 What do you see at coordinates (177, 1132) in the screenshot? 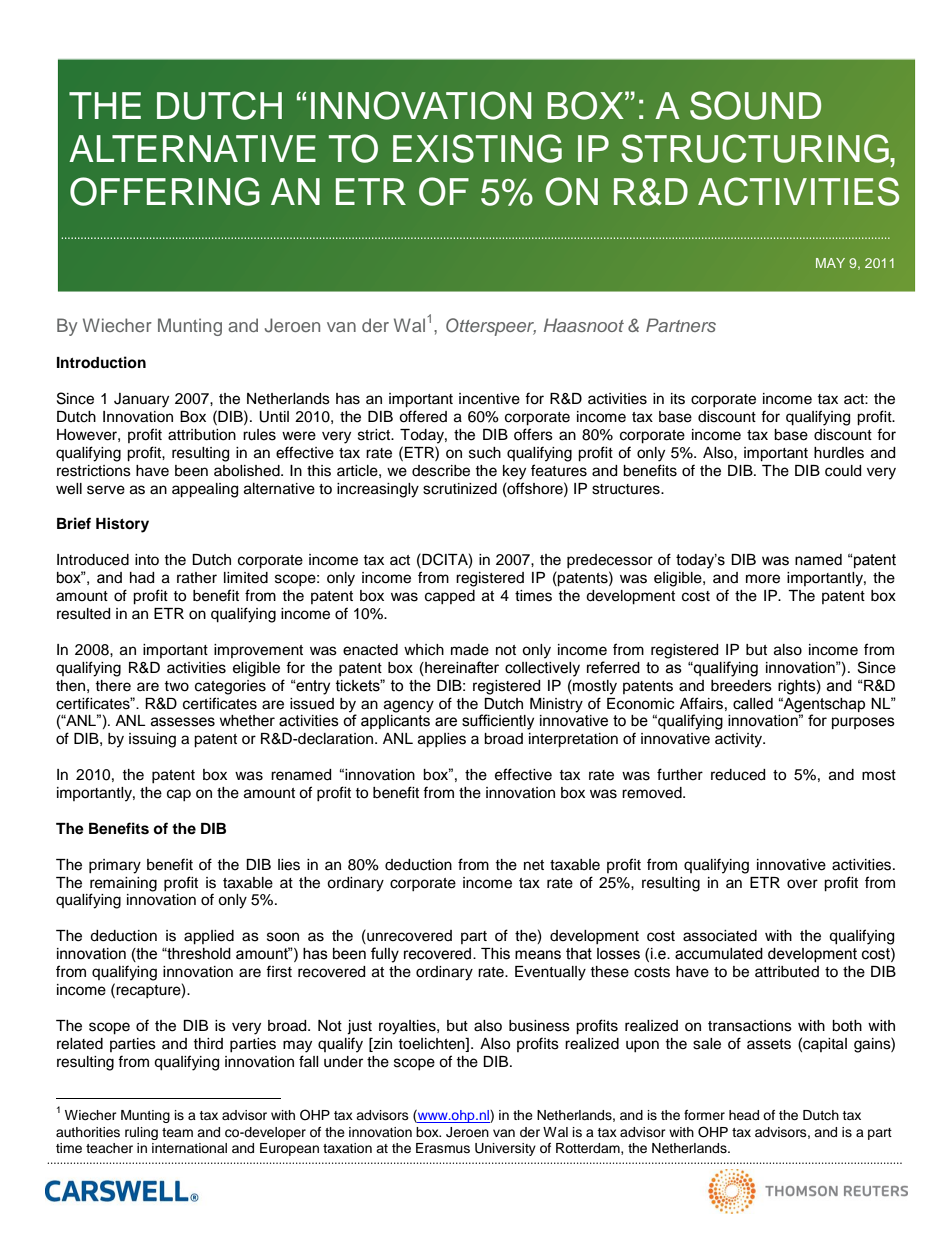
I see `team` at bounding box center [177, 1132].
